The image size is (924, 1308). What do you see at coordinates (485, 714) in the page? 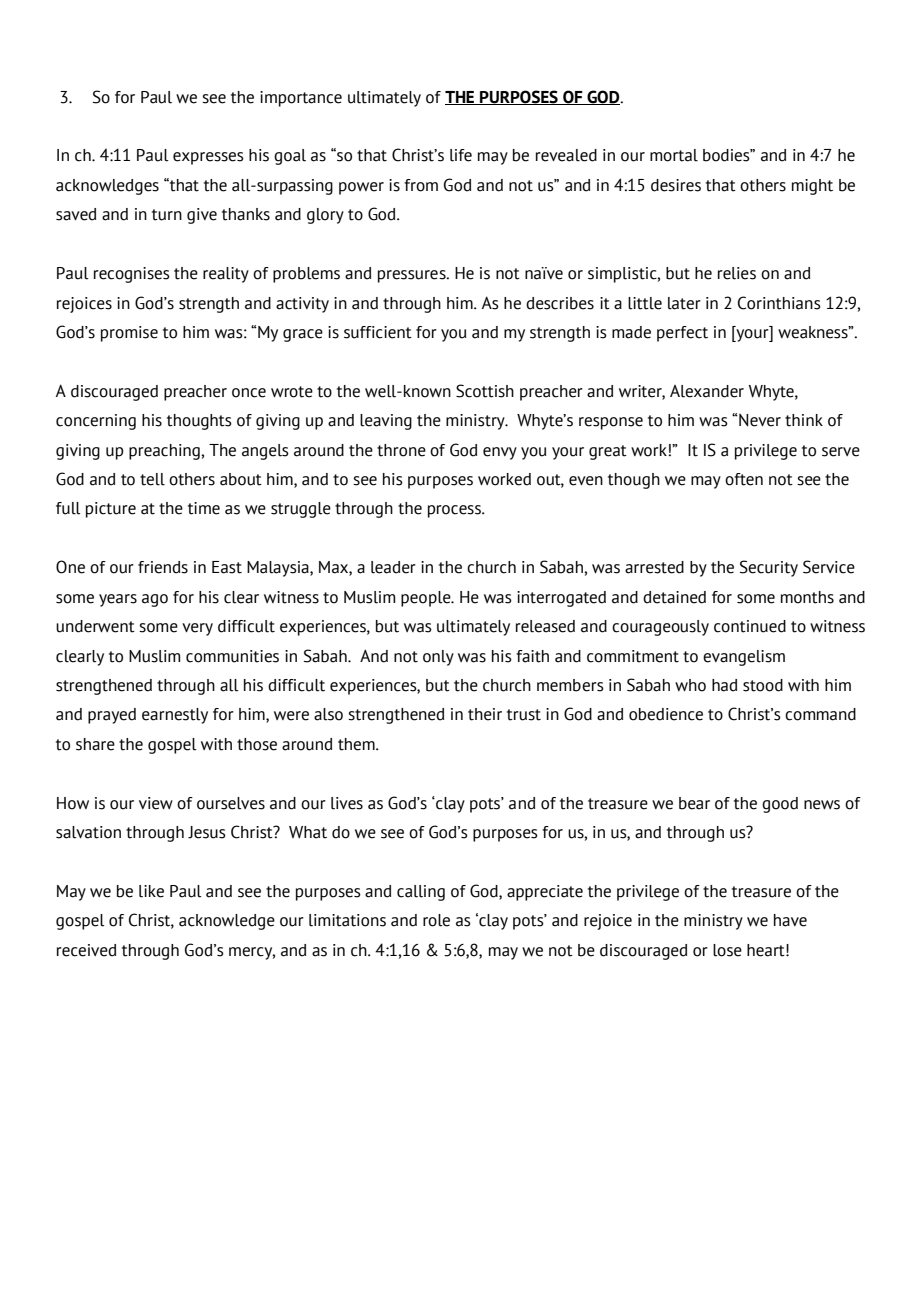
I see `their` at bounding box center [485, 714].
